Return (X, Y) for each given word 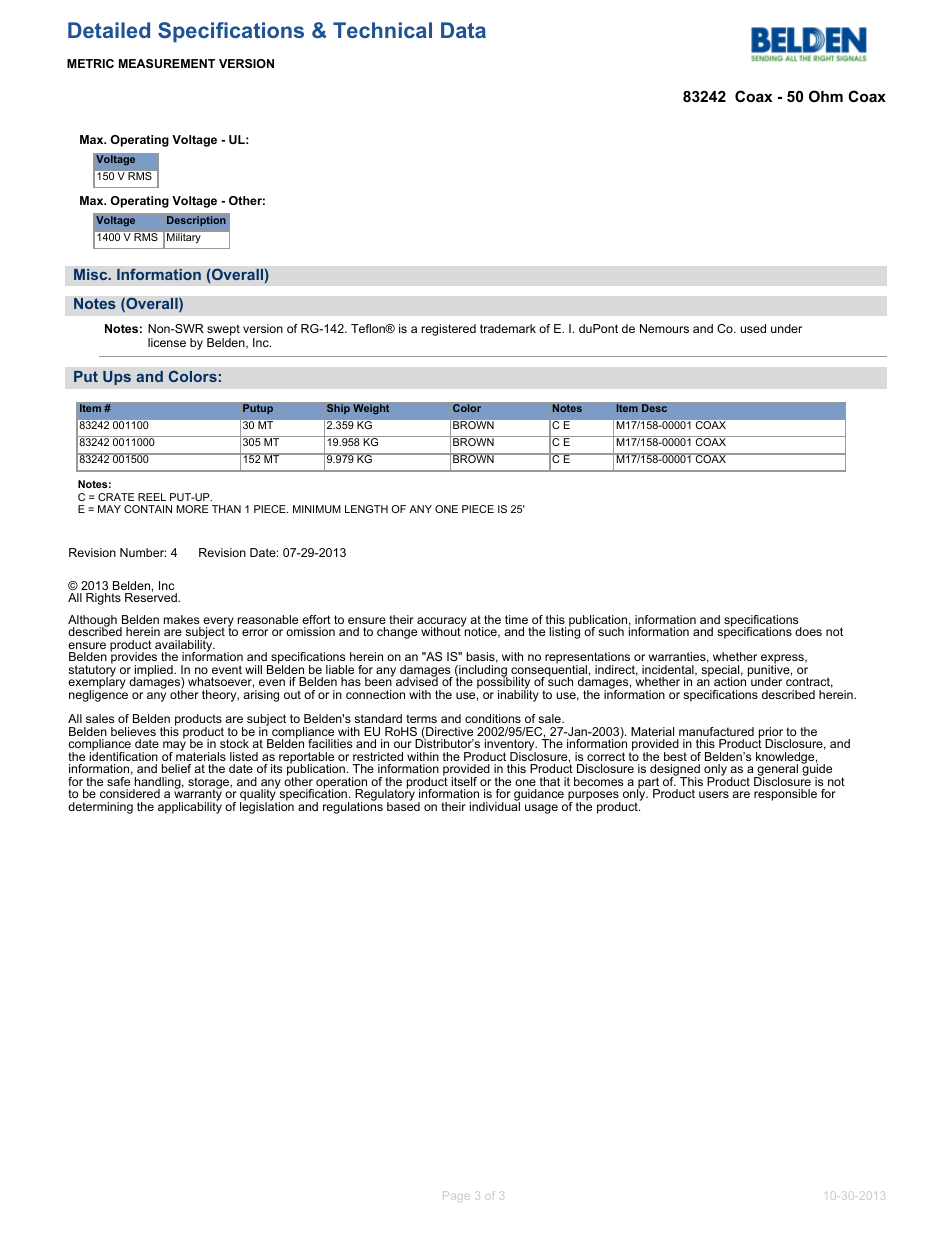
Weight (371, 408)
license (167, 342)
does (808, 631)
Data (463, 30)
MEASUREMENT (167, 63)
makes (181, 619)
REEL (152, 497)
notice (480, 631)
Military (184, 237)
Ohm (826, 96)
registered (449, 330)
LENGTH (366, 509)
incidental (669, 670)
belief (176, 768)
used (753, 328)
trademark (508, 328)
